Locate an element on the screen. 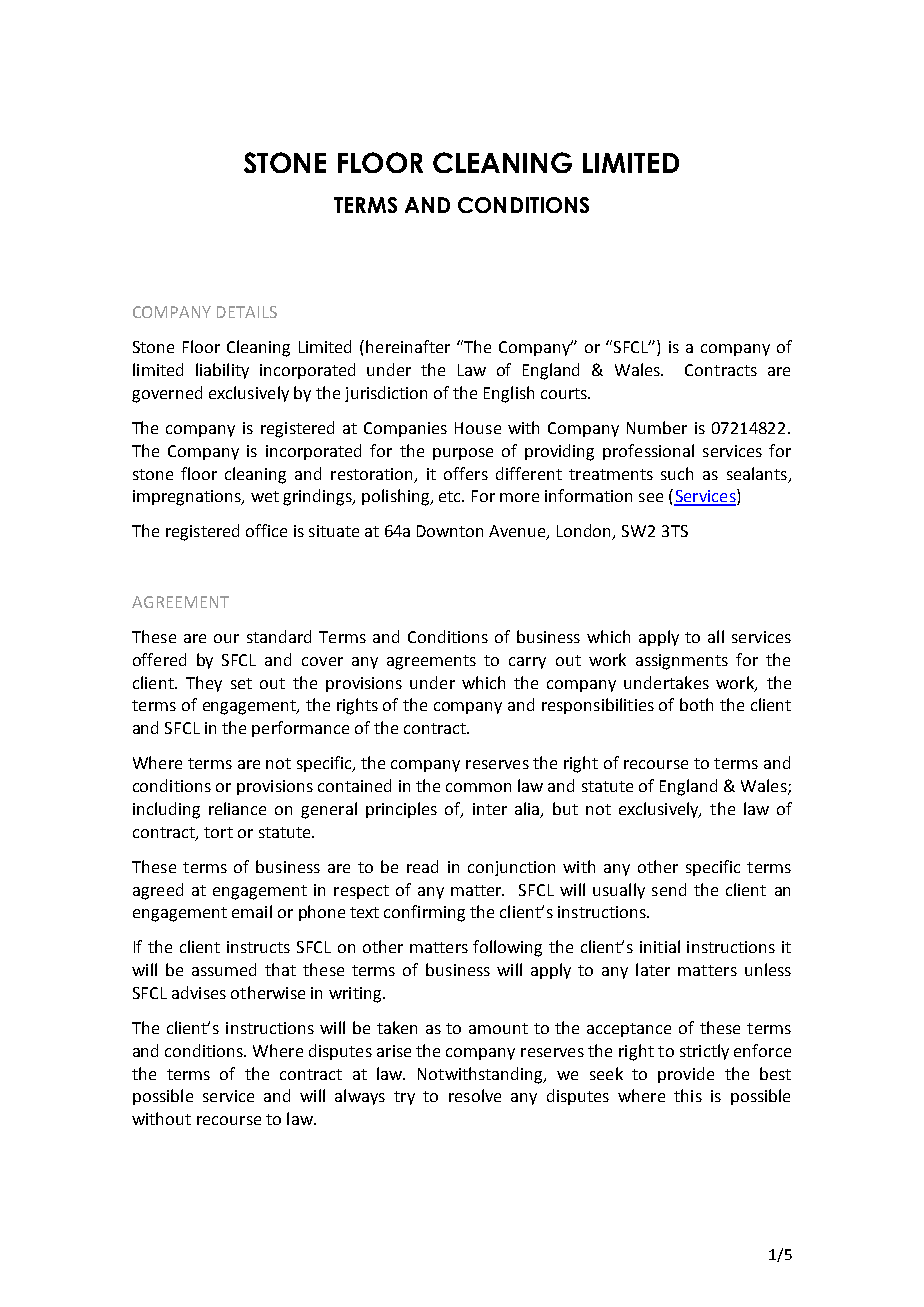 This screenshot has height=1307, width=924. Number is located at coordinates (657, 427).
